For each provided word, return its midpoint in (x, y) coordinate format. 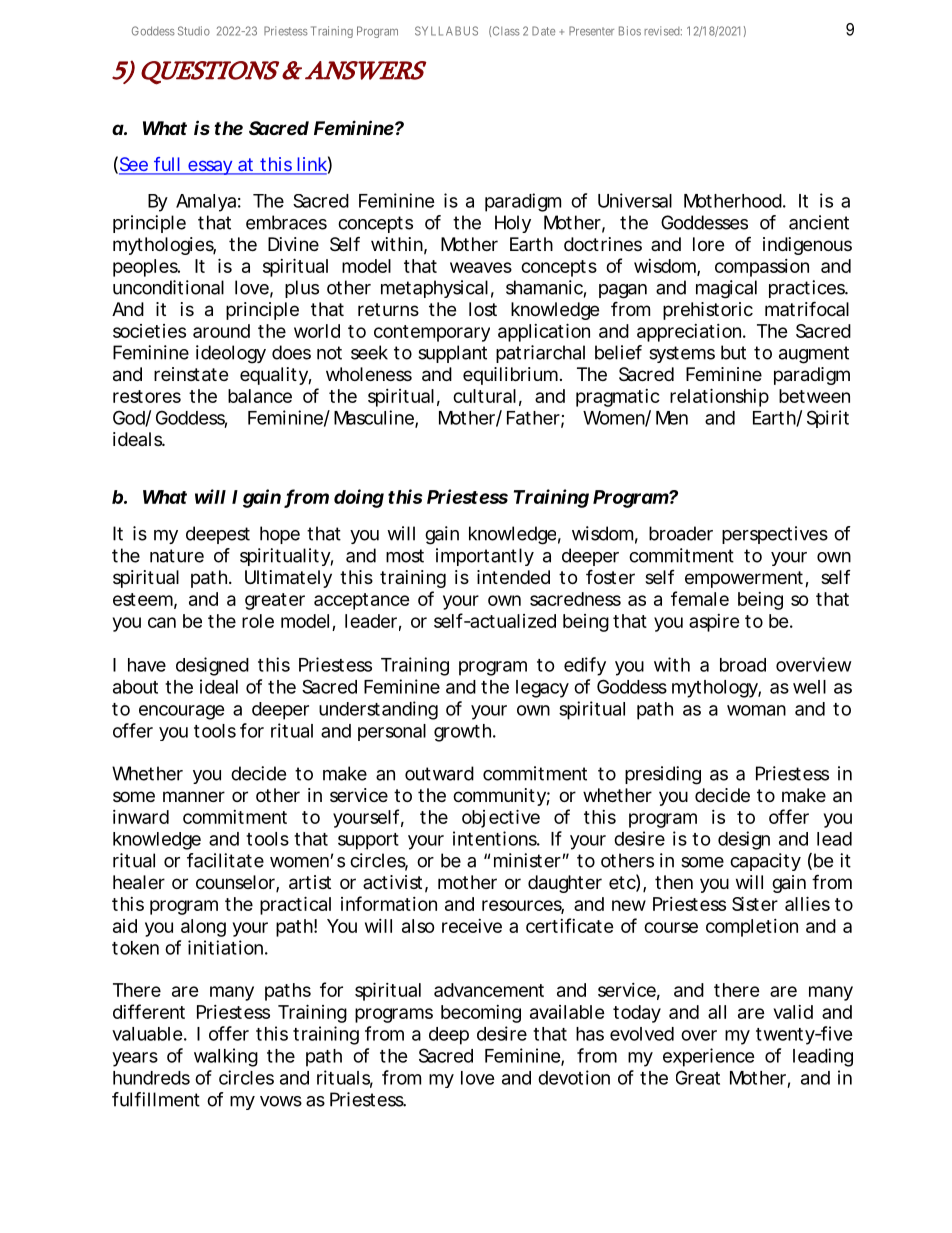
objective (501, 818)
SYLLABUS (446, 31)
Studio (194, 31)
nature (177, 556)
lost (483, 309)
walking (226, 1057)
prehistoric (708, 311)
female (700, 598)
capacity (765, 862)
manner (194, 797)
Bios (630, 31)
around (221, 331)
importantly (485, 557)
